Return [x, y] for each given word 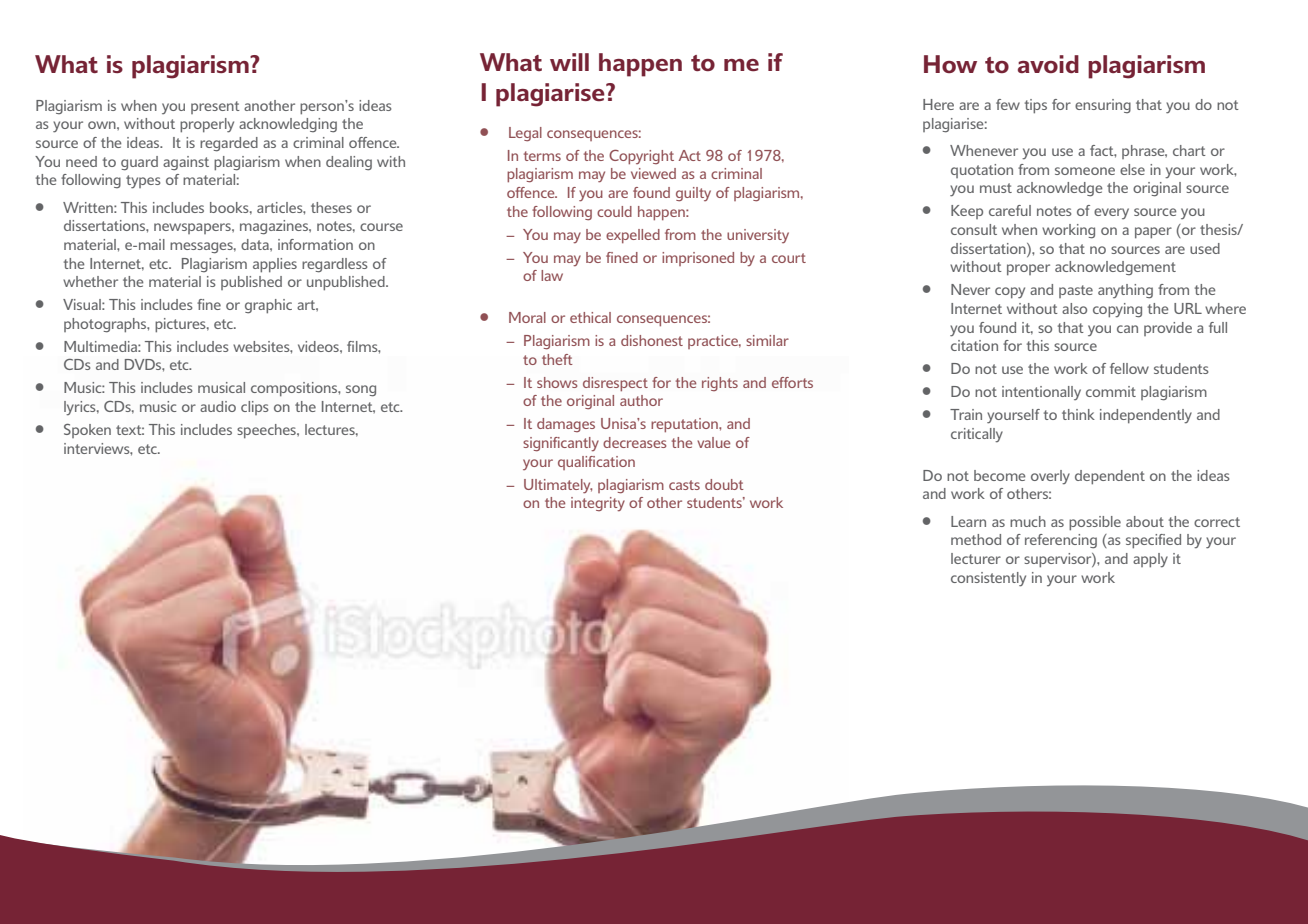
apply [1150, 560]
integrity [598, 504]
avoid [1048, 64]
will [569, 62]
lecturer [976, 558]
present [215, 107]
